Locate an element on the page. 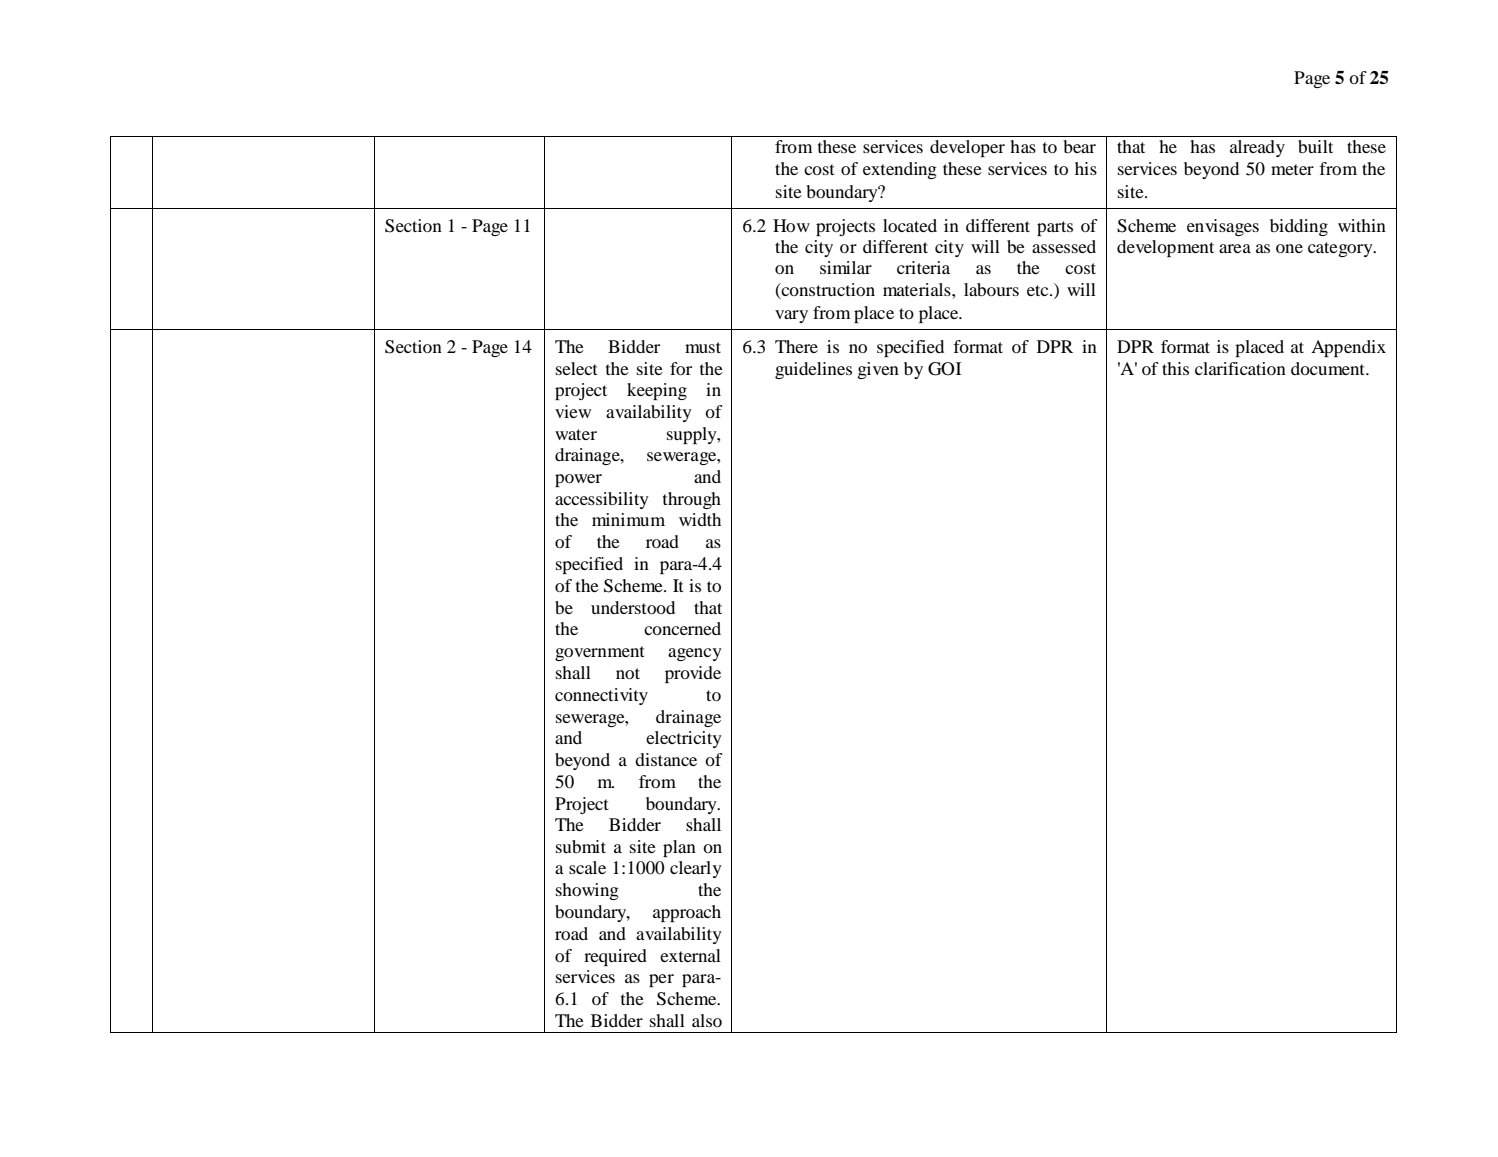  agency is located at coordinates (695, 654).
